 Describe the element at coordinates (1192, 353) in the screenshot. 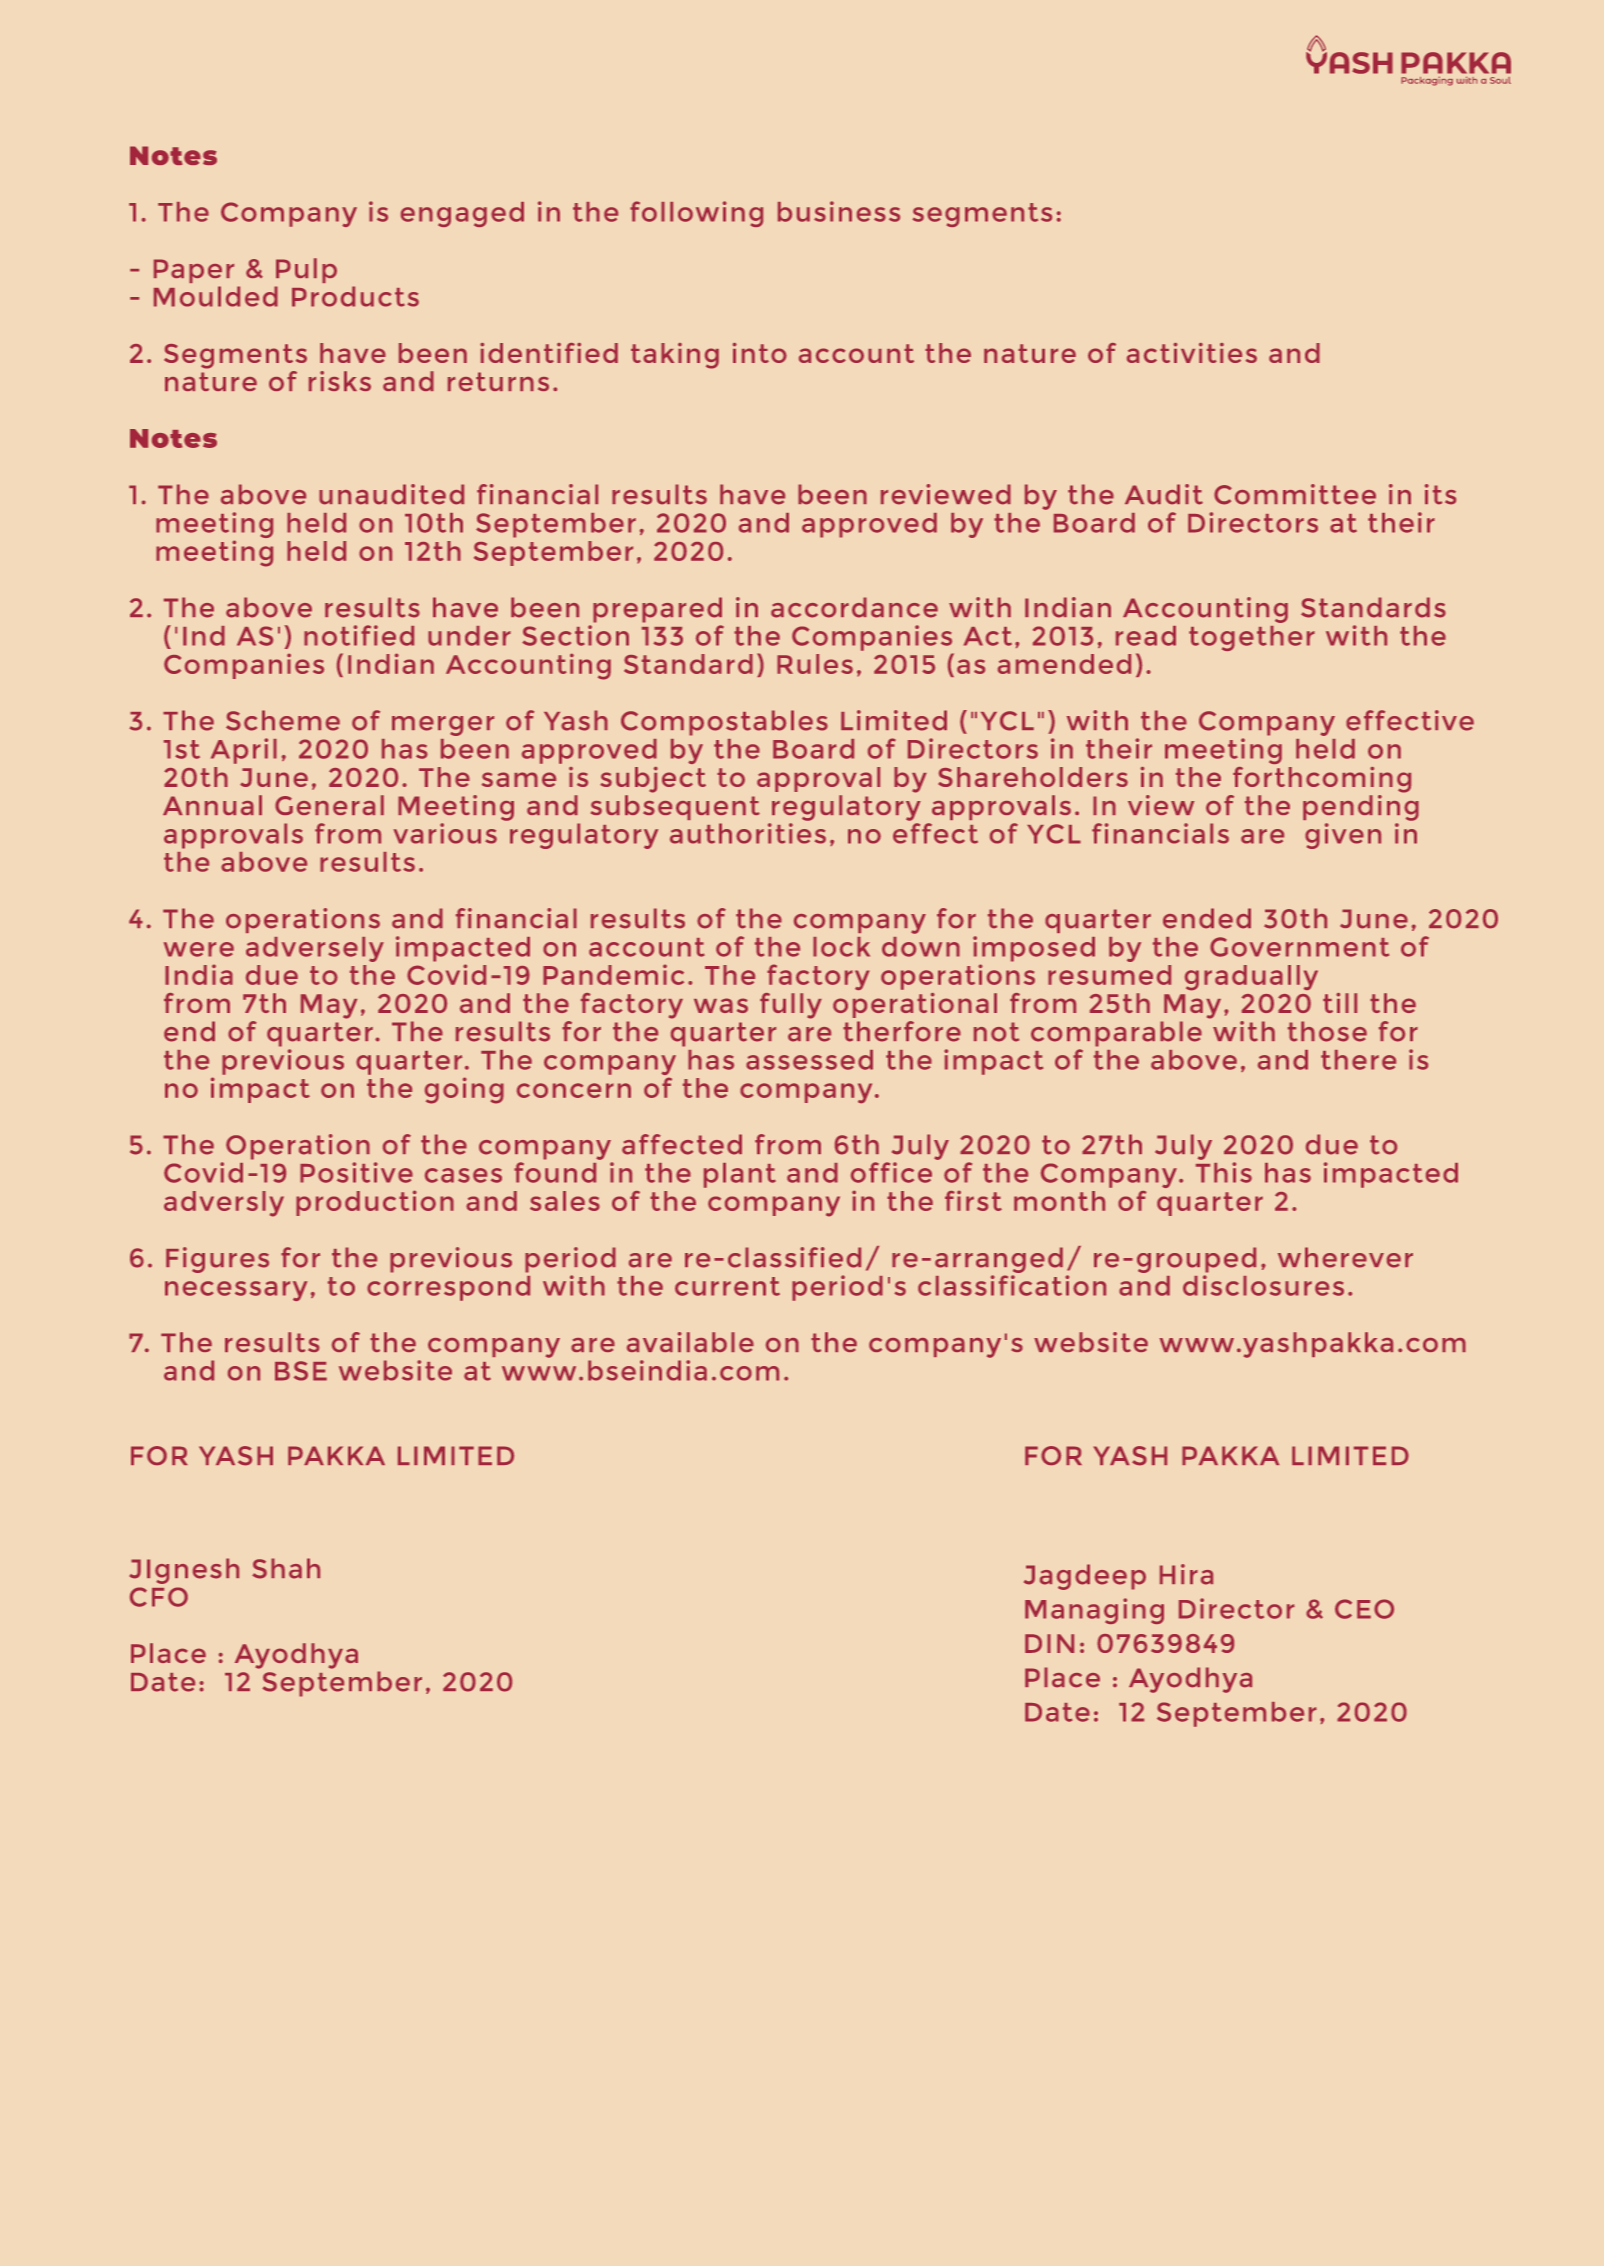

I see `activities` at that location.
